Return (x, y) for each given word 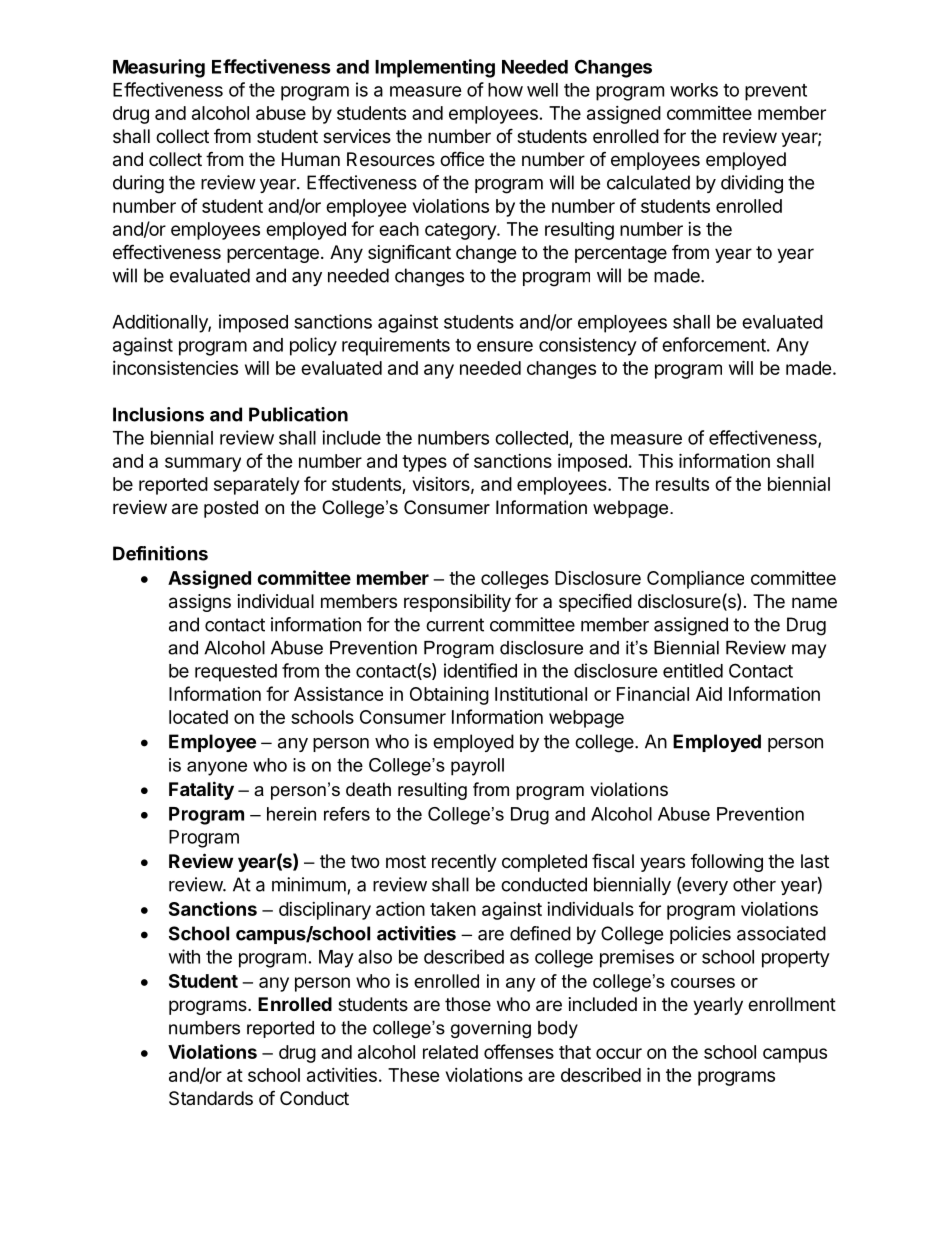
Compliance (695, 579)
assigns (200, 603)
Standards (211, 1098)
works (694, 90)
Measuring (159, 68)
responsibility (457, 603)
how (505, 90)
